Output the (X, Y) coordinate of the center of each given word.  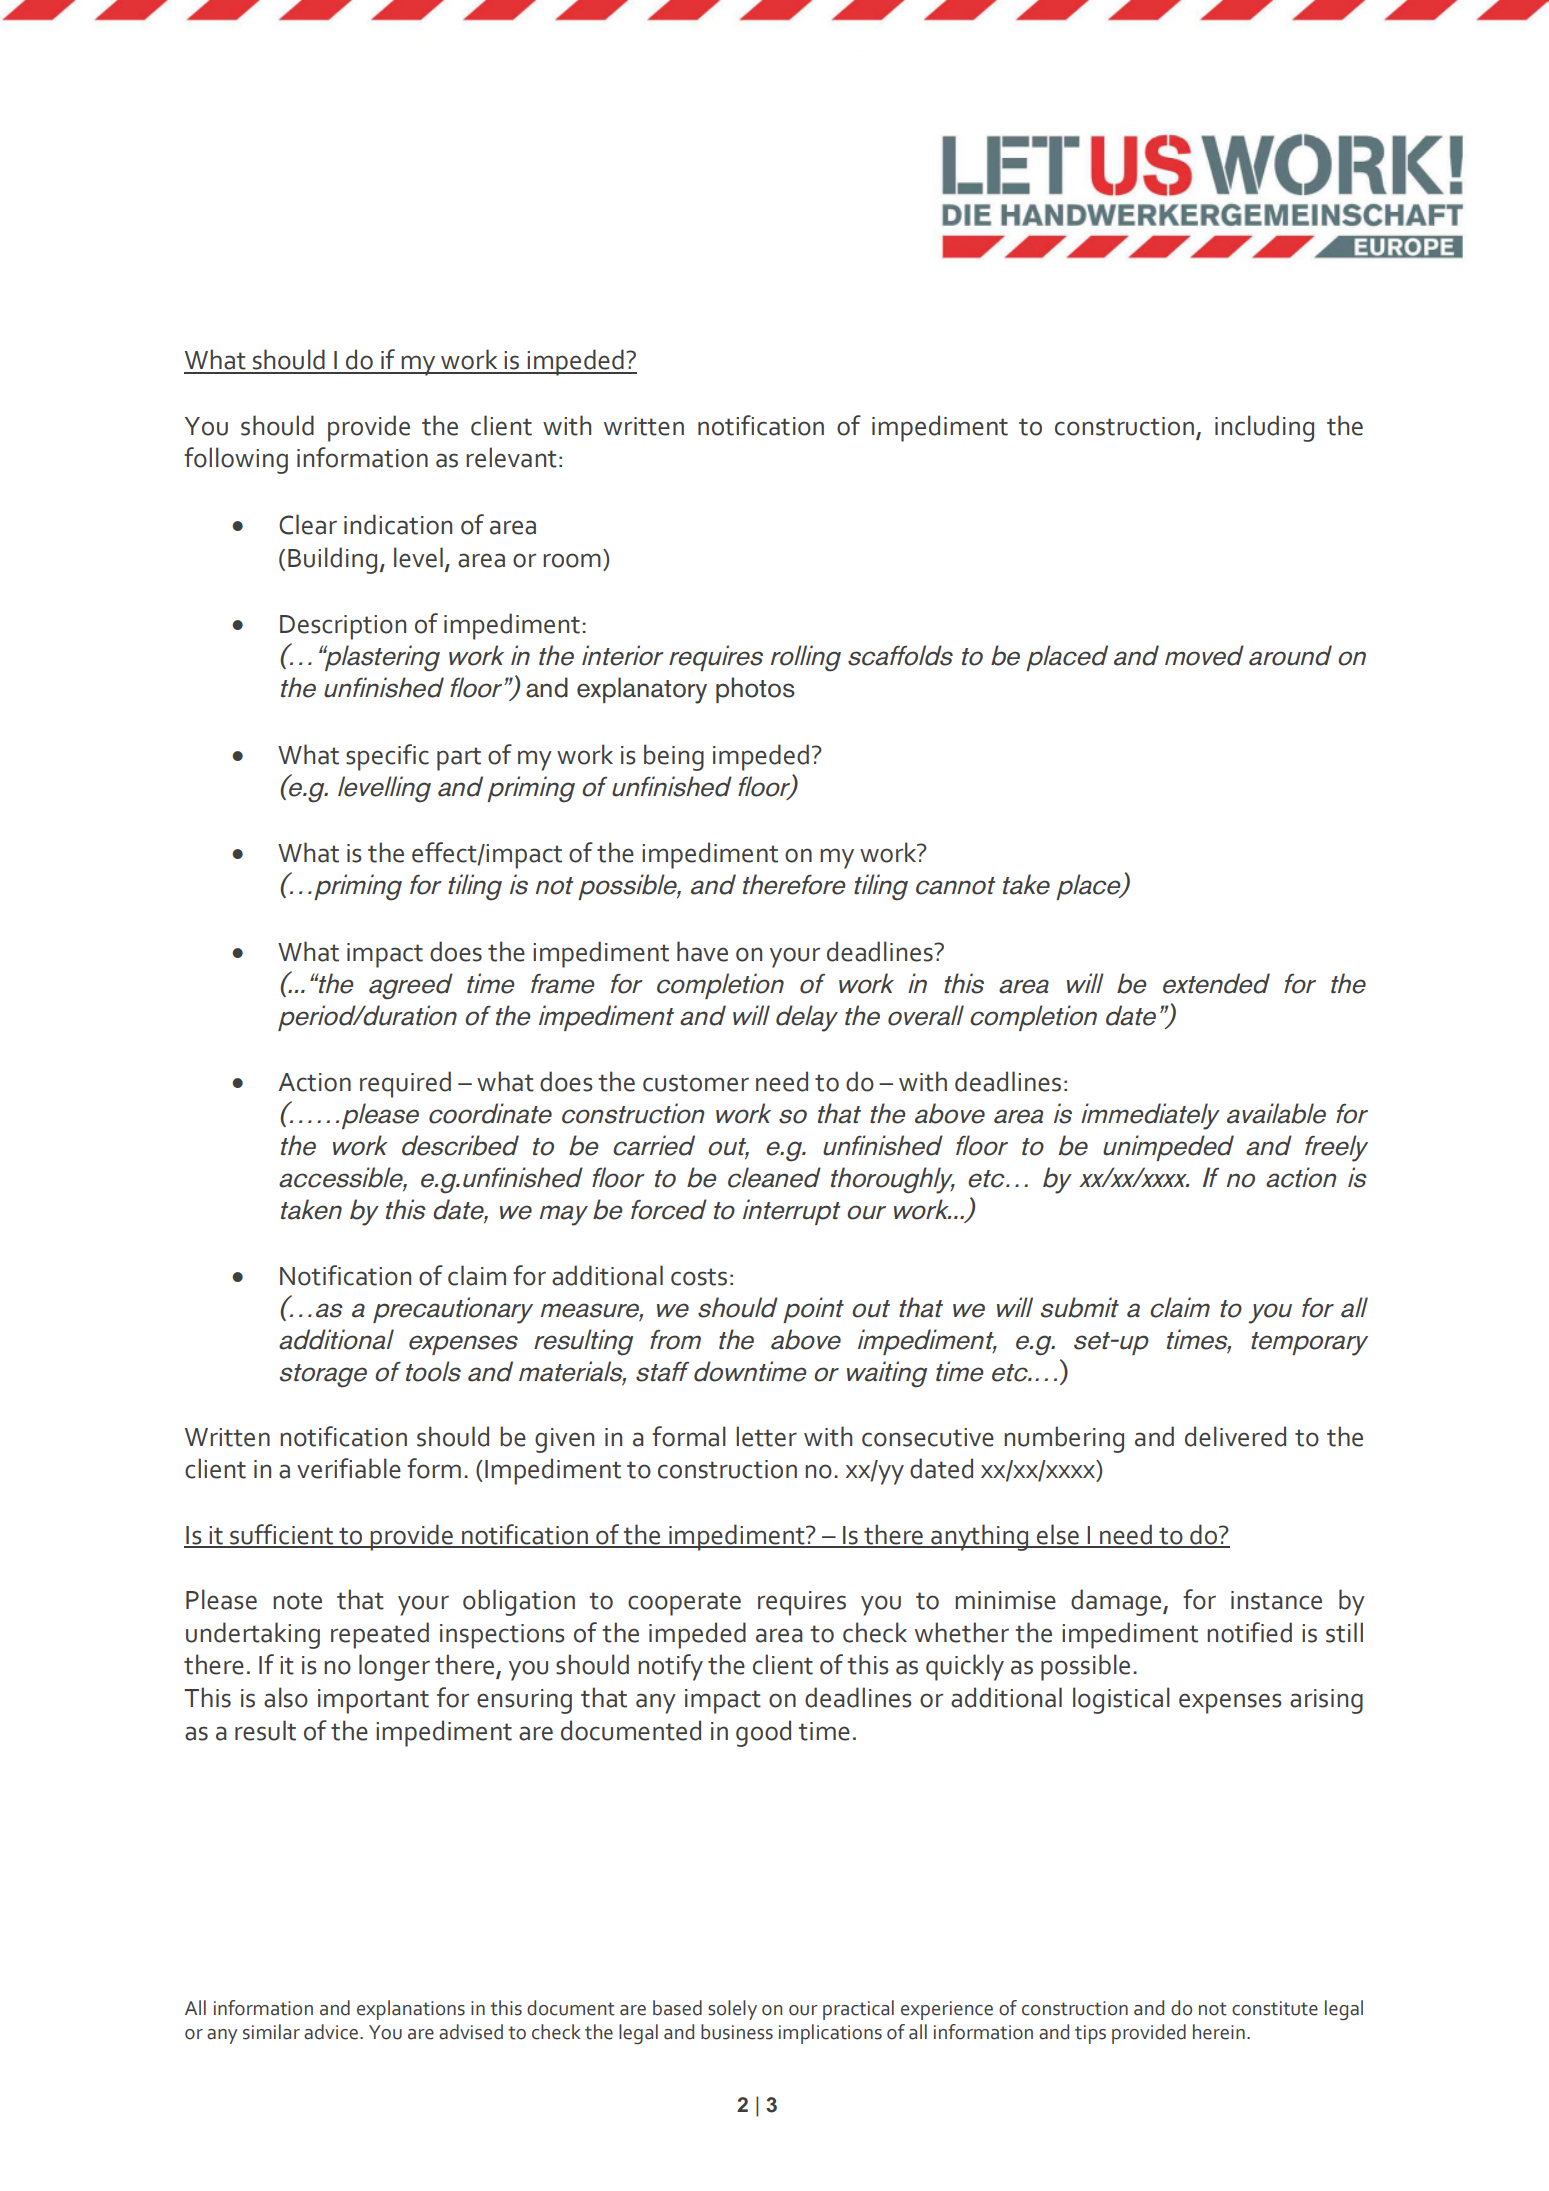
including (1264, 428)
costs (699, 1277)
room (572, 560)
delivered (1235, 1436)
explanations (411, 2010)
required (405, 1084)
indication (398, 524)
